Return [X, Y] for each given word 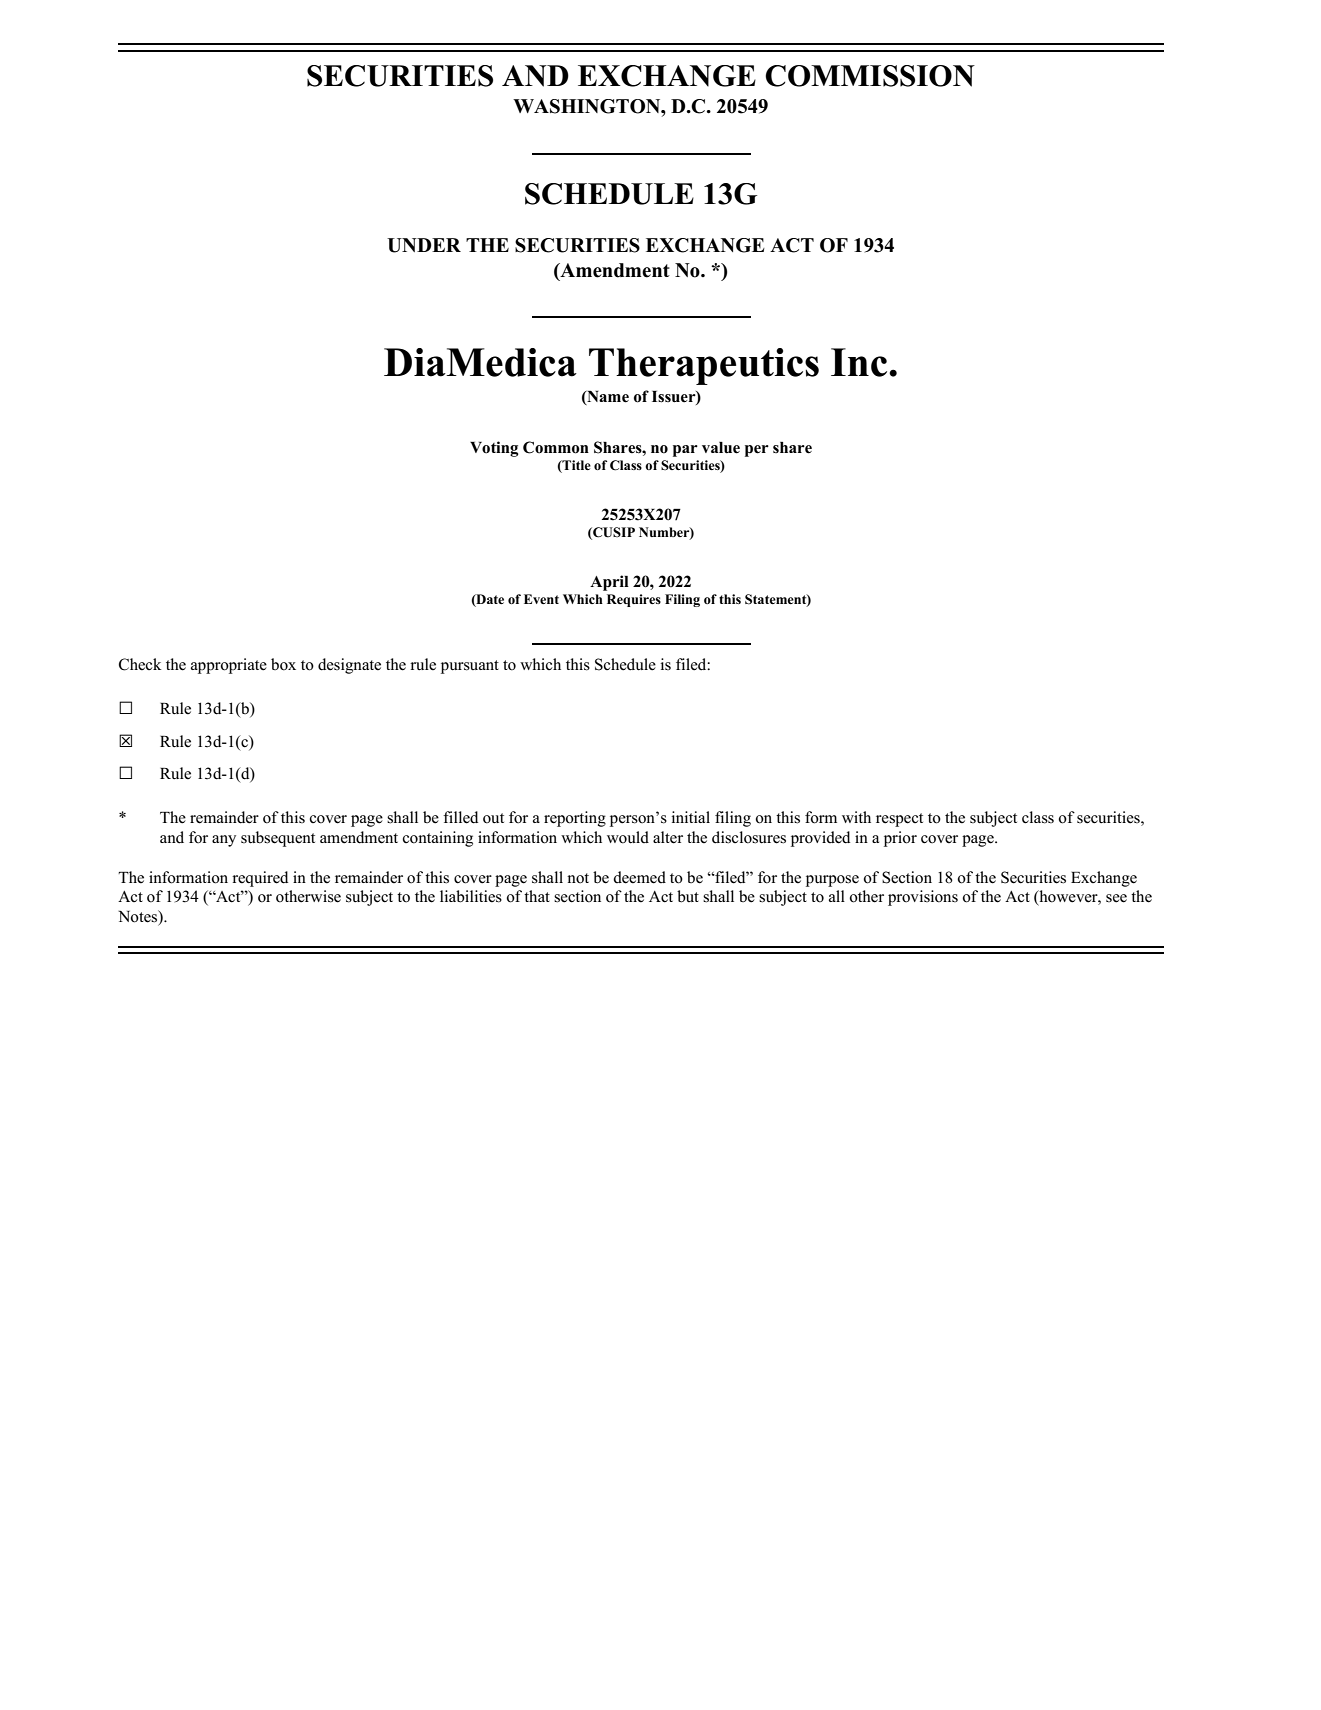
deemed [639, 877]
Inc [860, 362]
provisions [923, 898]
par [685, 451]
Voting [494, 449]
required [260, 879]
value [721, 448]
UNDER [424, 245]
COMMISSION [870, 76]
